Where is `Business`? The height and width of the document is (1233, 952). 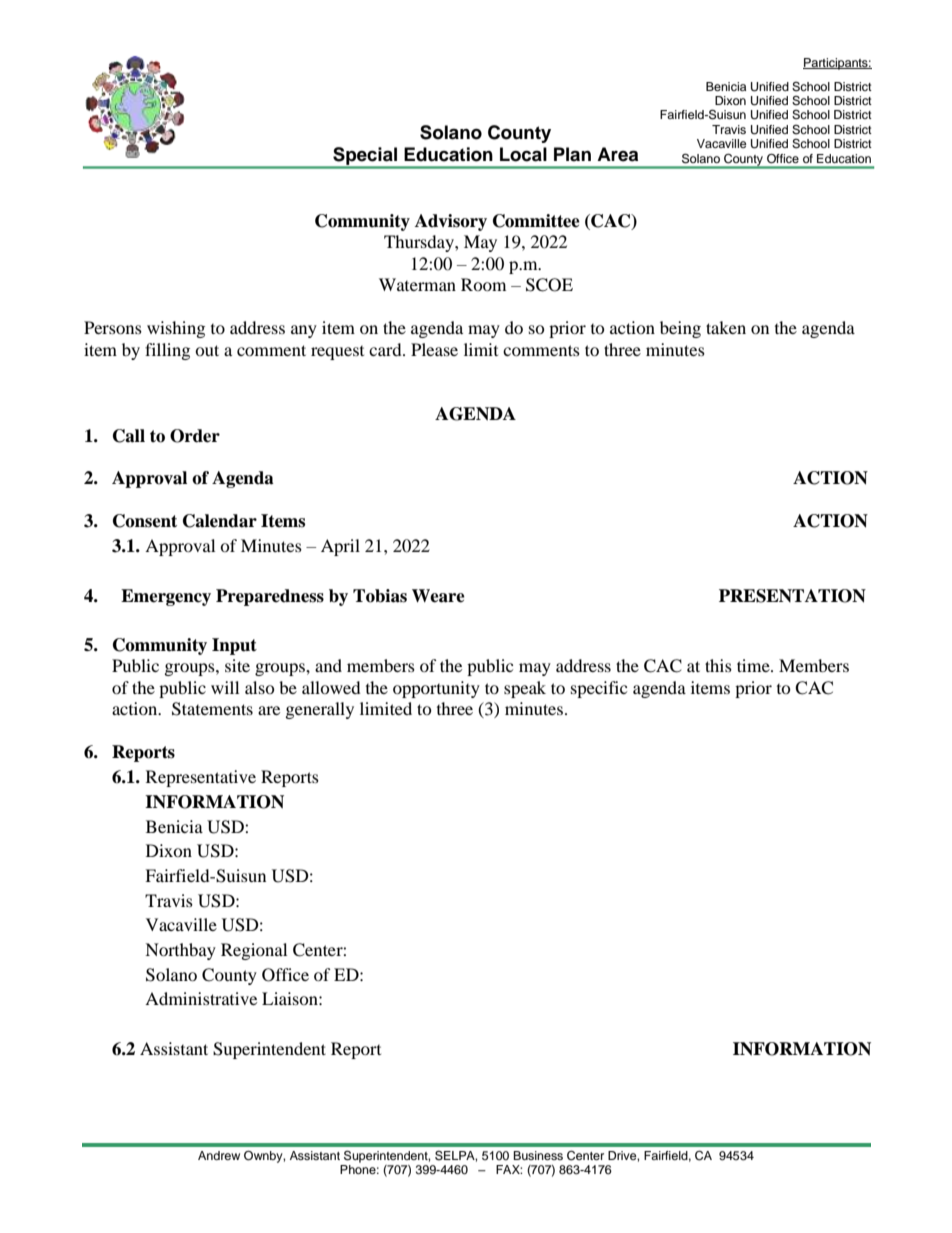
Business is located at coordinates (538, 1155).
